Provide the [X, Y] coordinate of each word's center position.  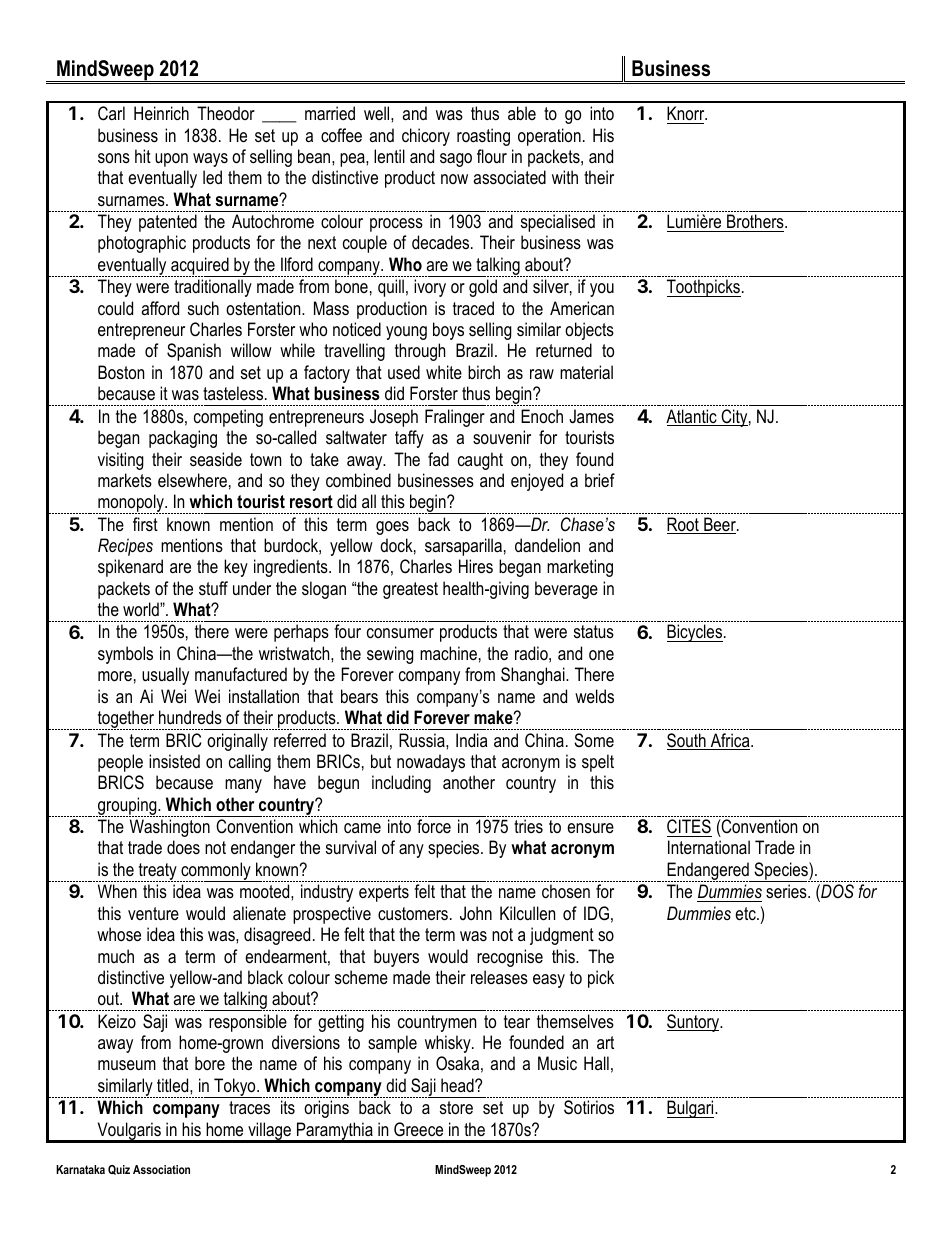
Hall [596, 1063]
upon [171, 160]
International [709, 847]
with [565, 177]
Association [161, 1169]
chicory [426, 137]
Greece [418, 1129]
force [434, 826]
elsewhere [192, 480]
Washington [170, 828]
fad [438, 459]
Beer [720, 525]
